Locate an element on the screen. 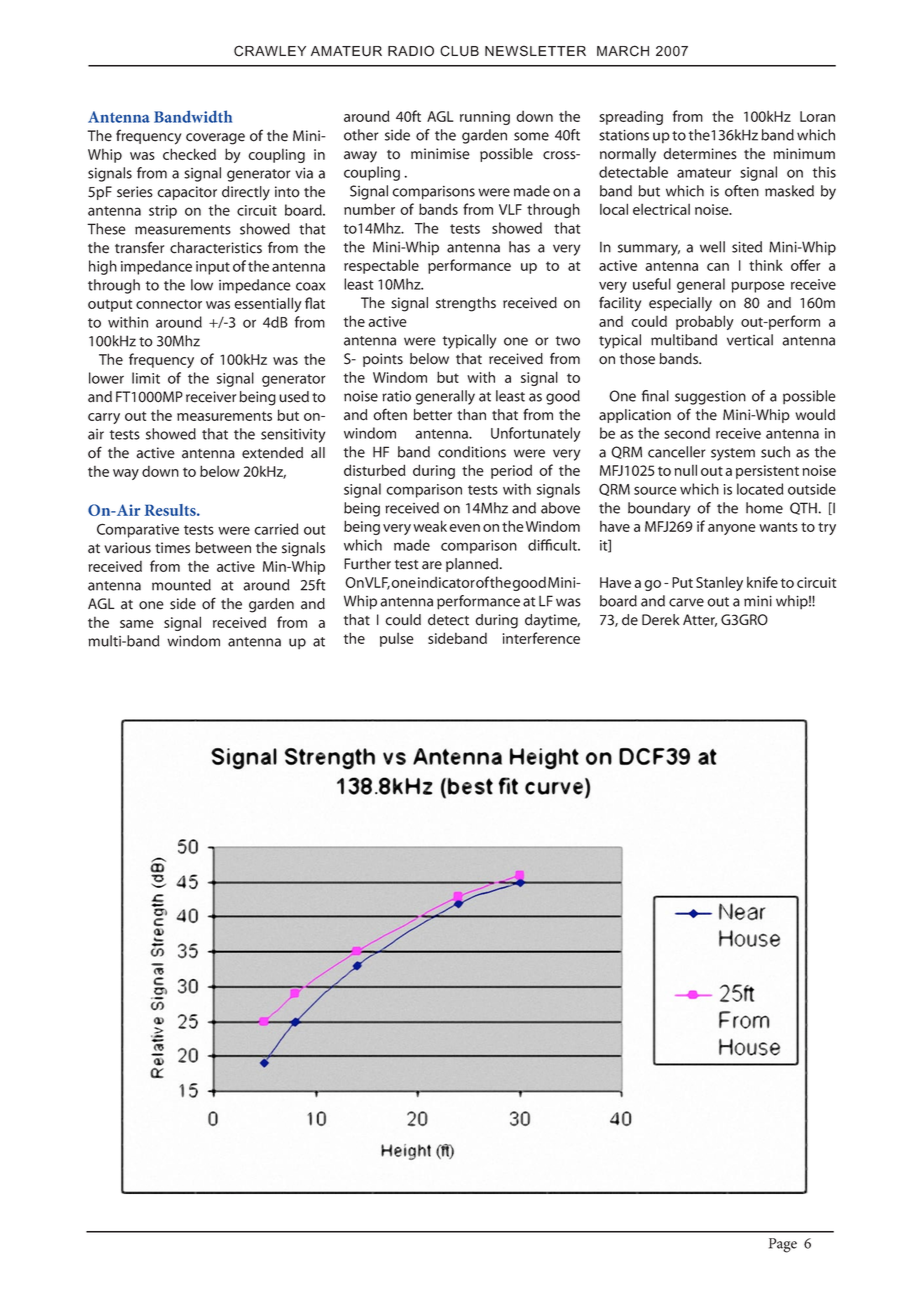  interference is located at coordinates (541, 638).
